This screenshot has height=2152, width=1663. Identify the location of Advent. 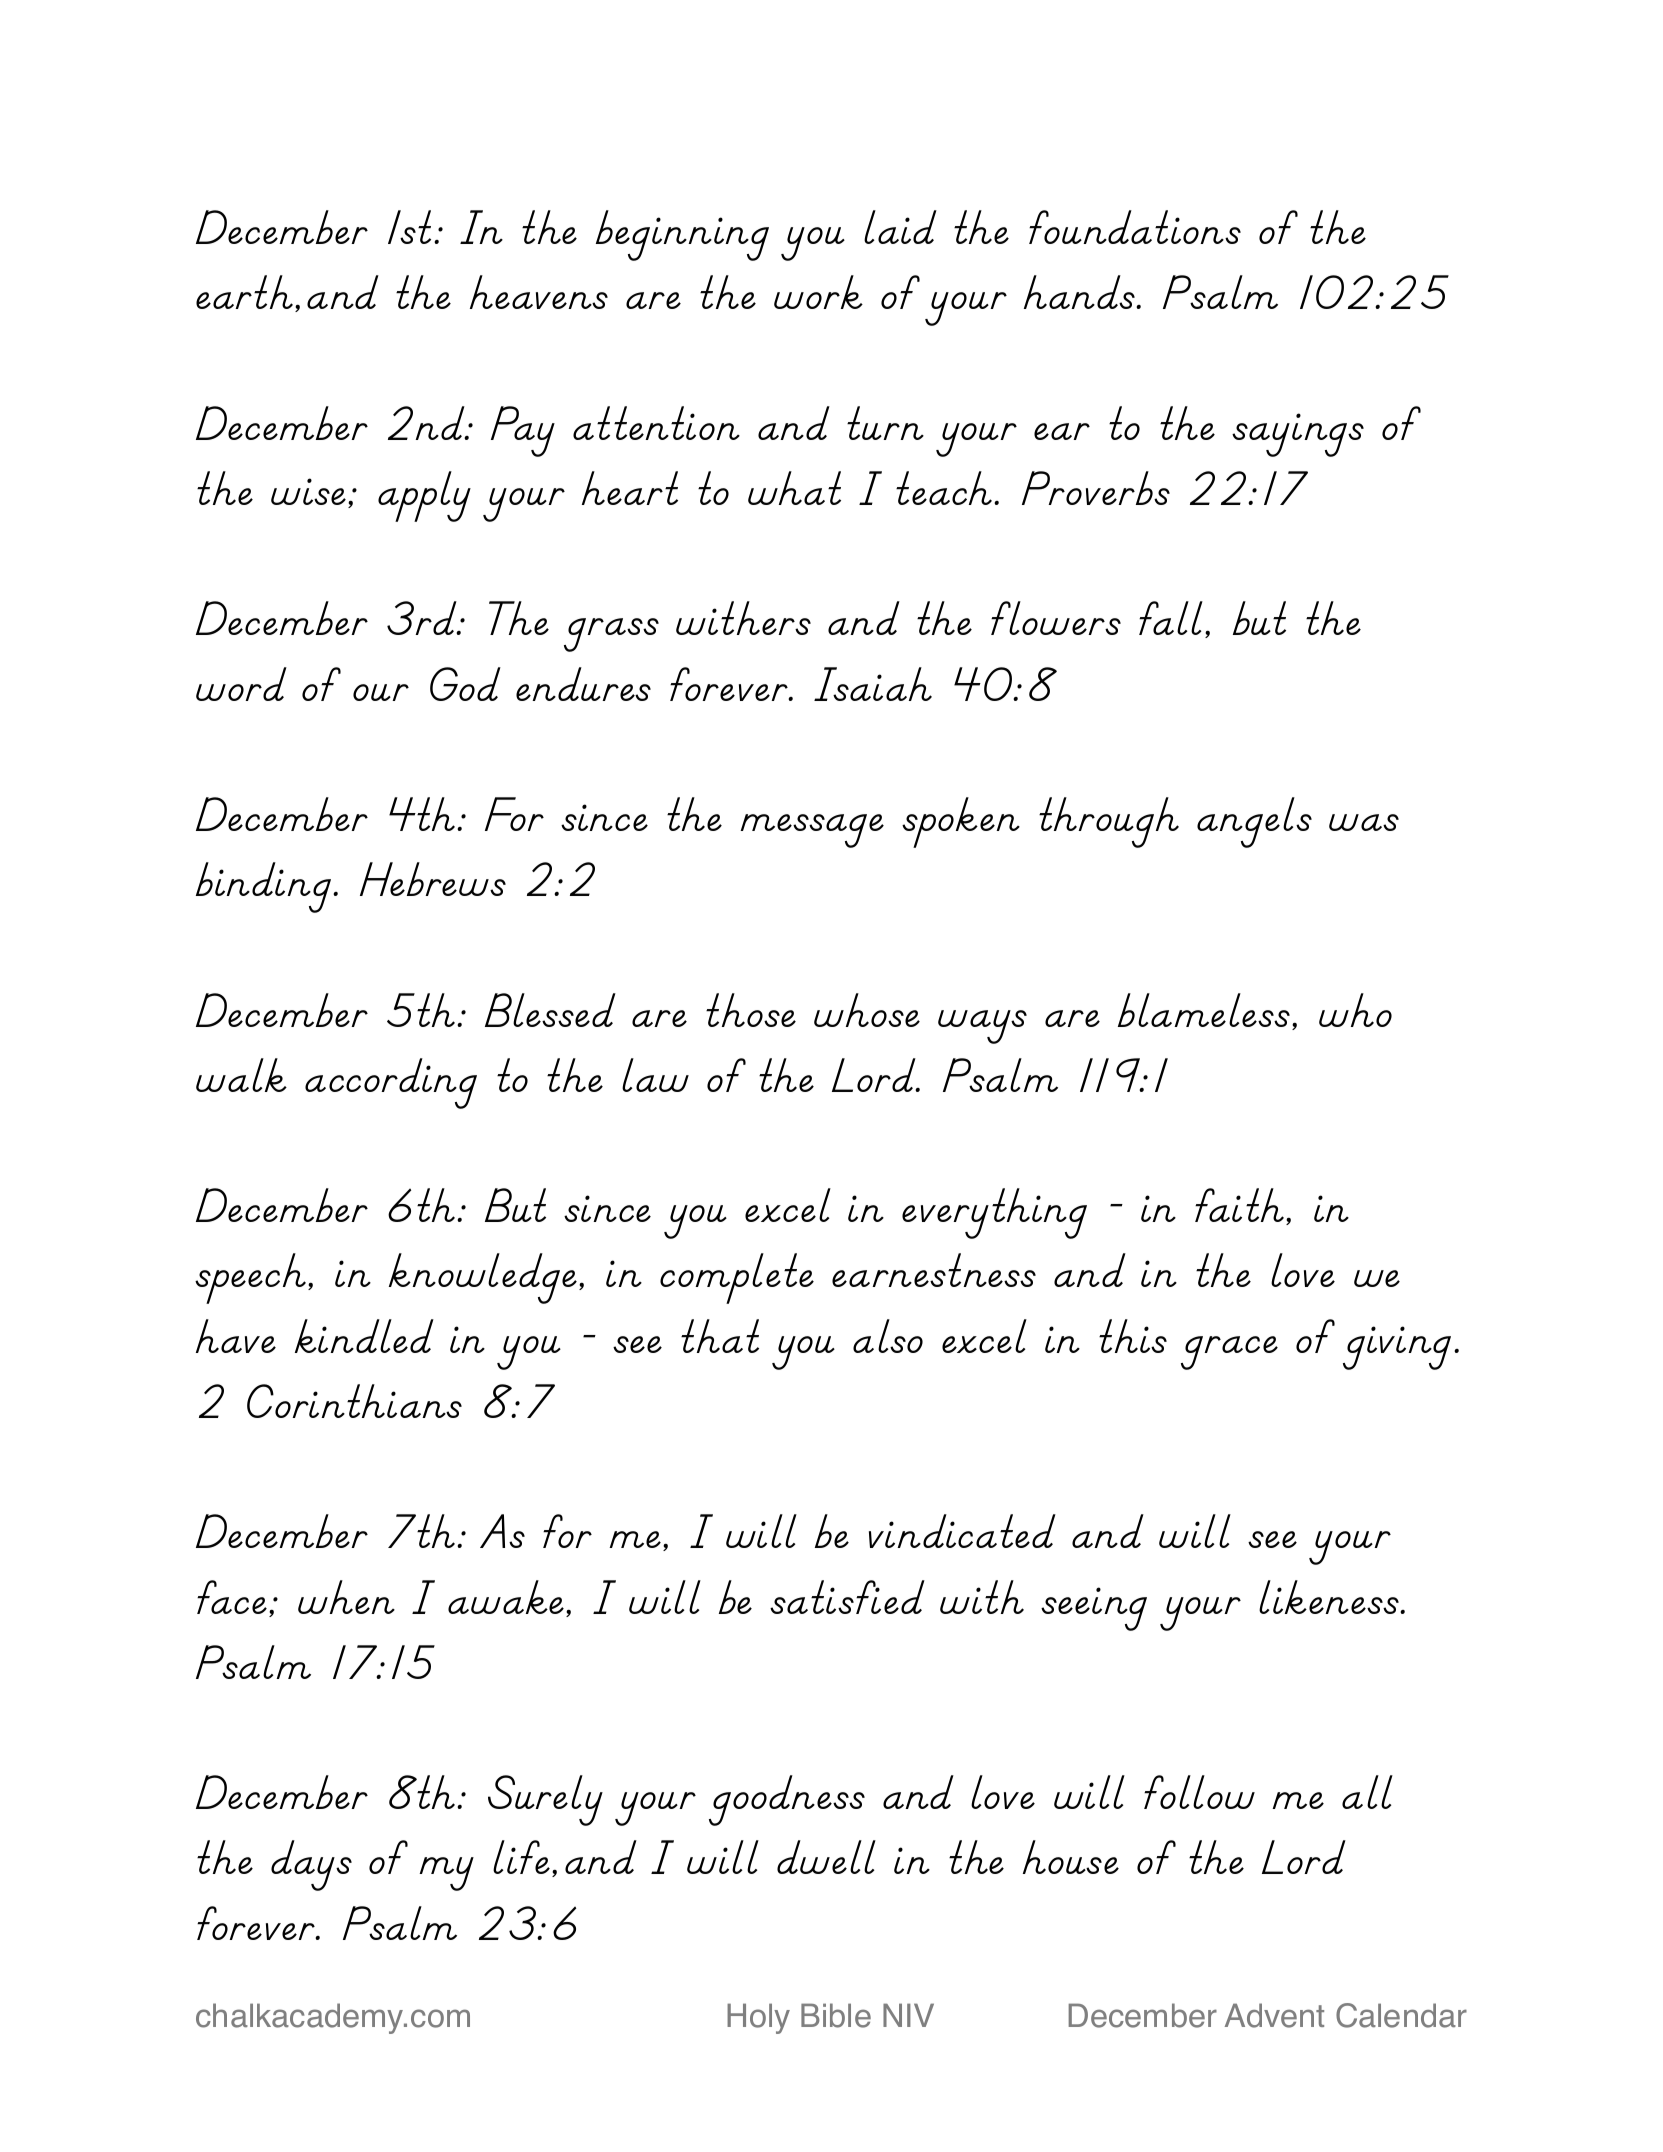
(1274, 2015).
